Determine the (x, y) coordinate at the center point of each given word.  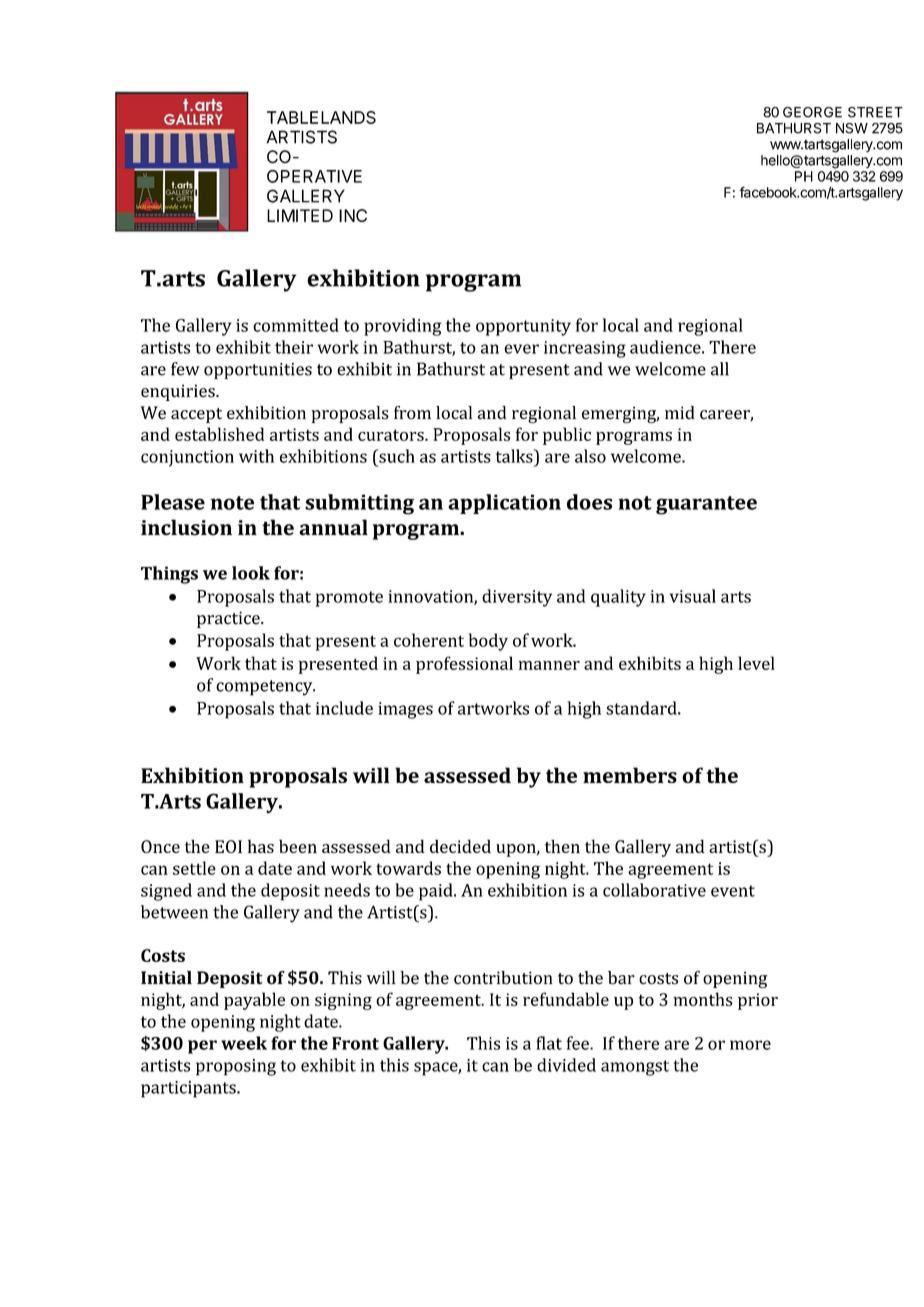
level (756, 663)
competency (265, 688)
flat (549, 1043)
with (256, 456)
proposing (236, 1067)
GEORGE (812, 112)
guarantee (706, 505)
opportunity (523, 327)
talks (515, 456)
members (630, 775)
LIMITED (300, 215)
